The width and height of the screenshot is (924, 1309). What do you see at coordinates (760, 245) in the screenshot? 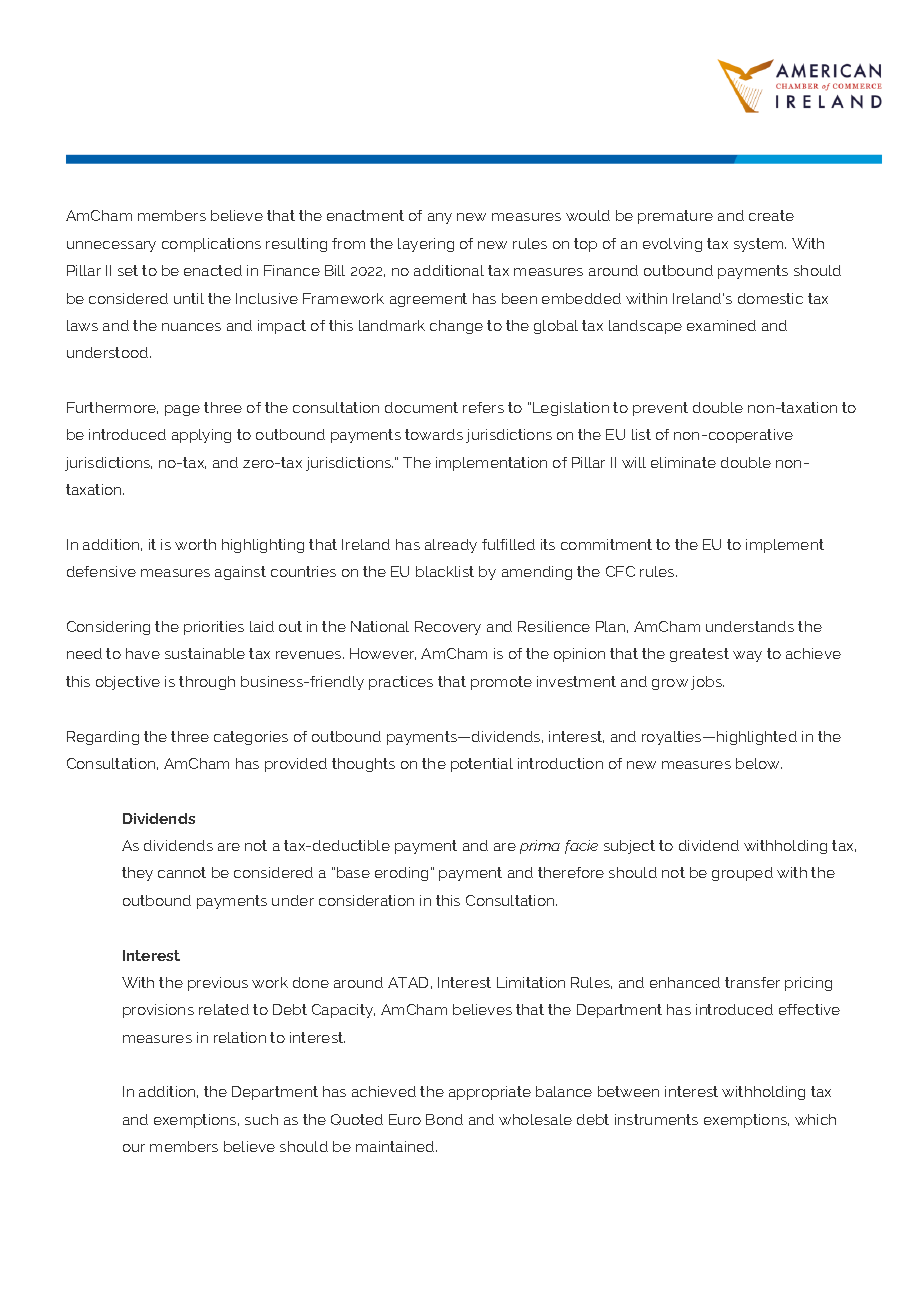
I see `system` at bounding box center [760, 245].
